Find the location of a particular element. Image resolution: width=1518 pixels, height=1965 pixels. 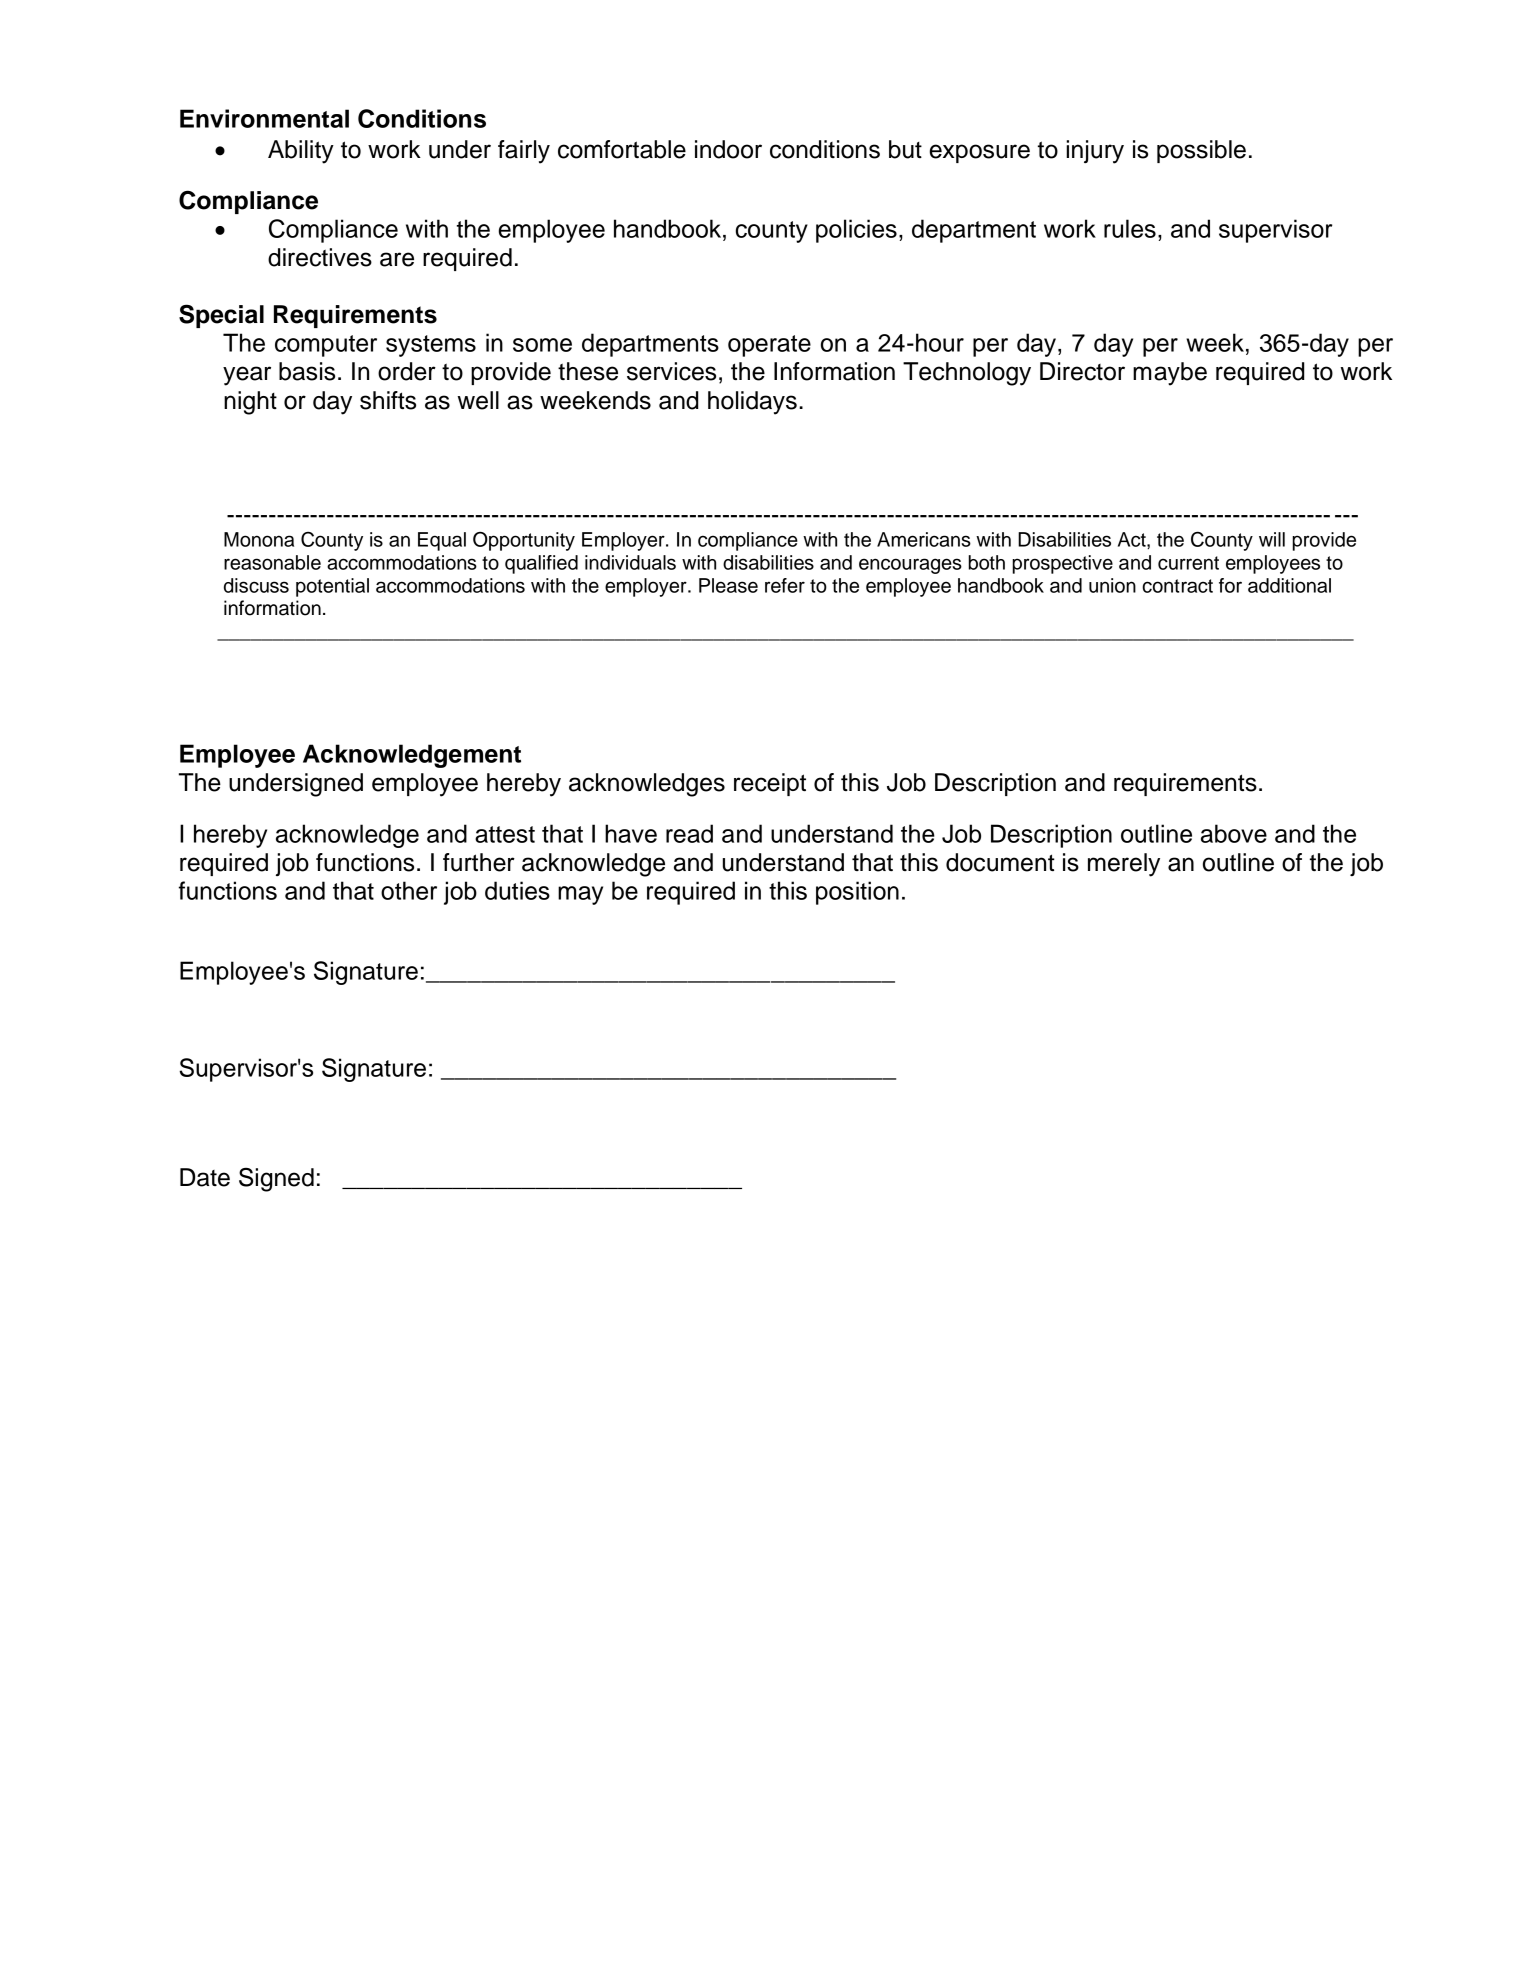

potential is located at coordinates (332, 587).
